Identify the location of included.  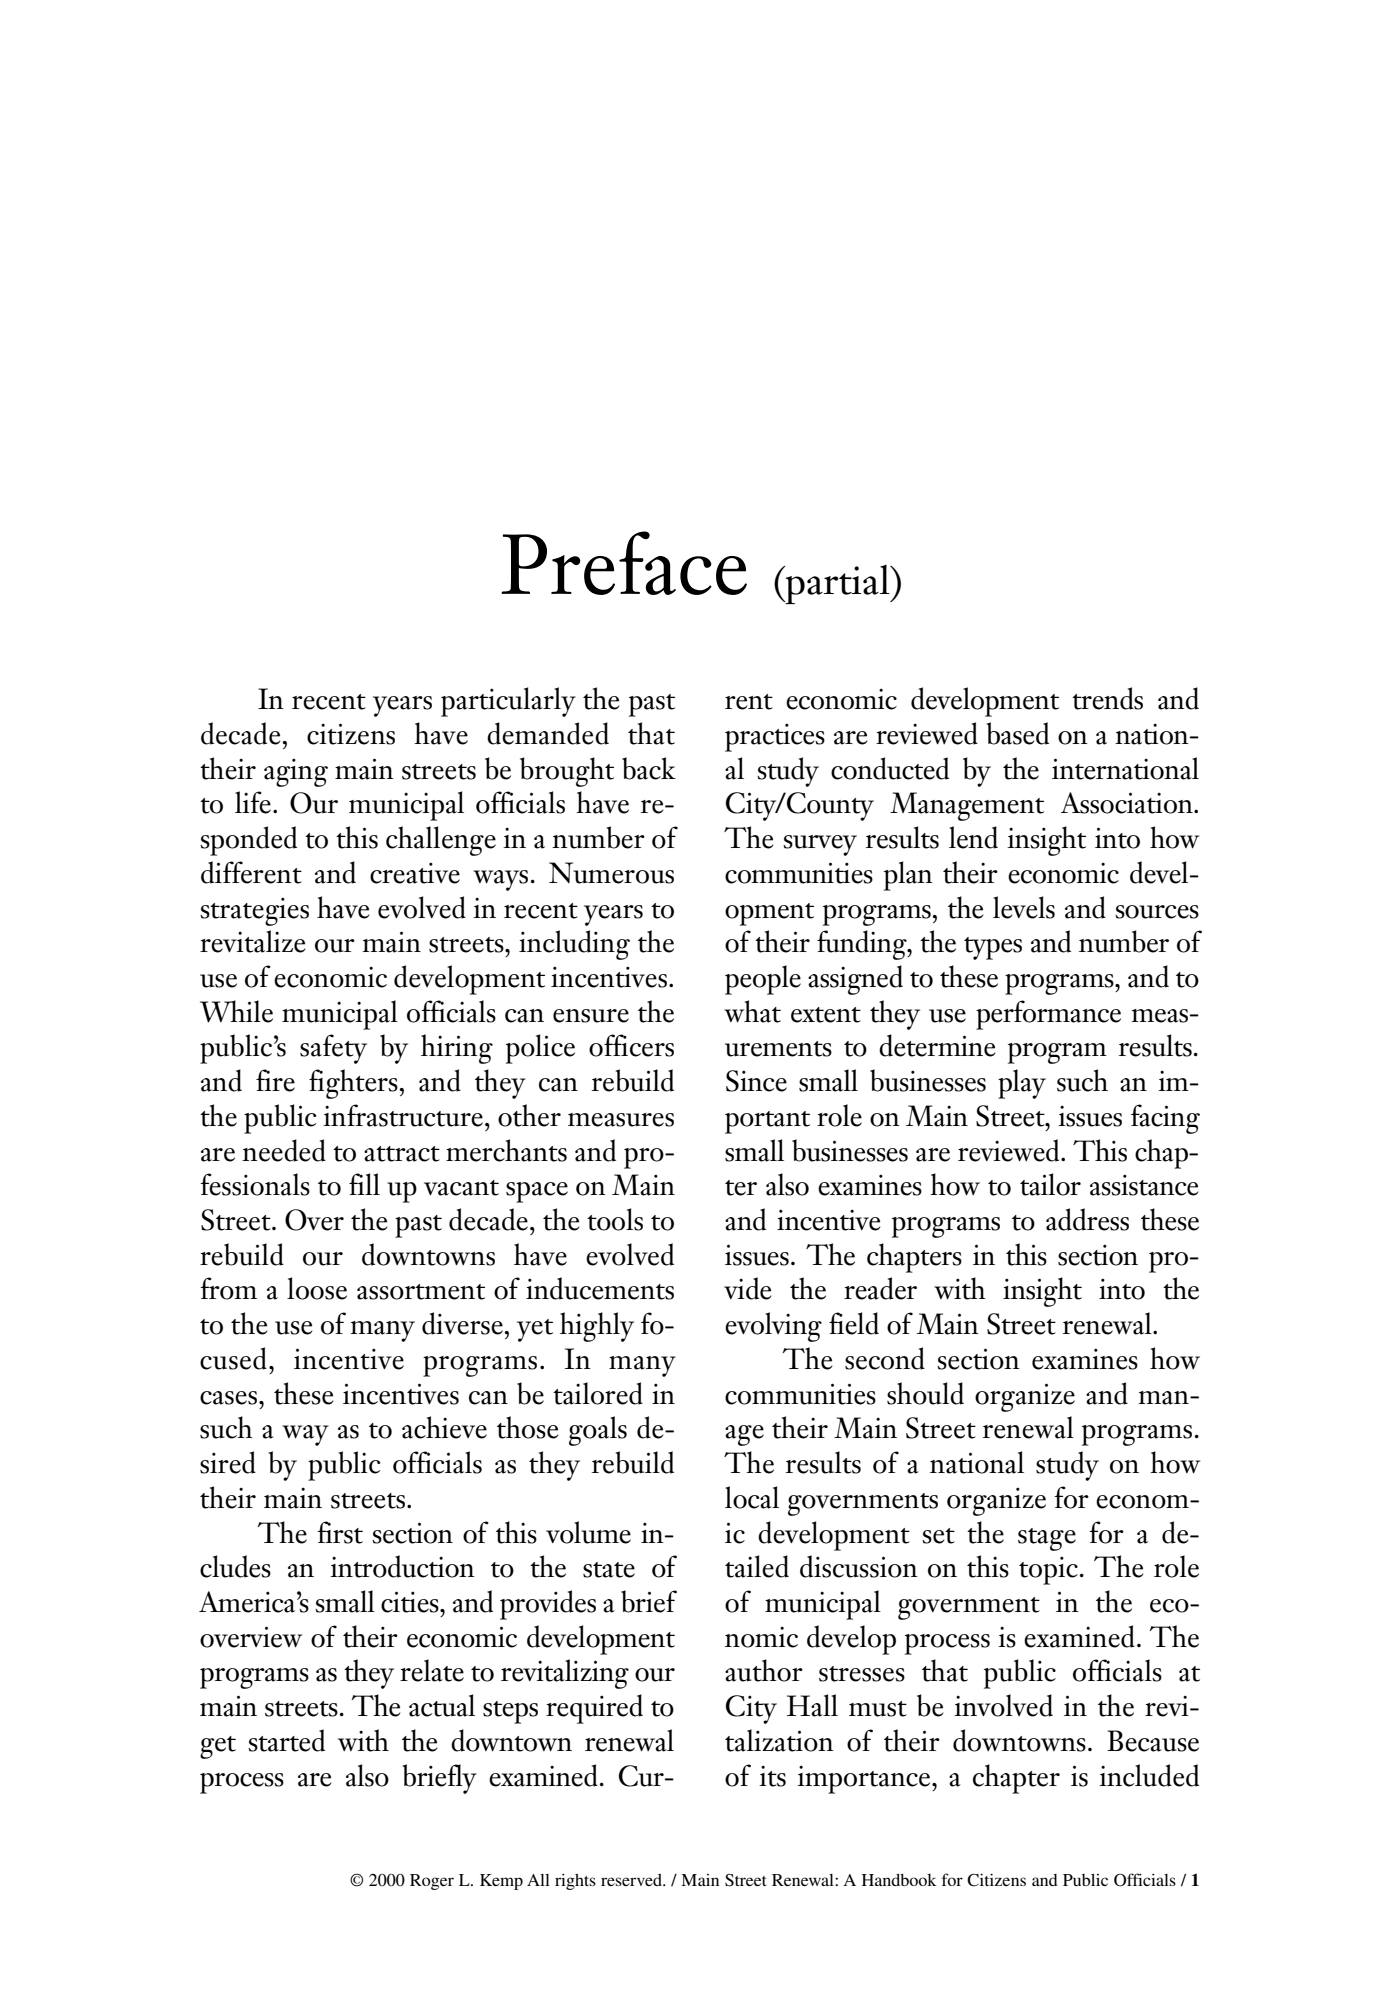
(1149, 1775).
